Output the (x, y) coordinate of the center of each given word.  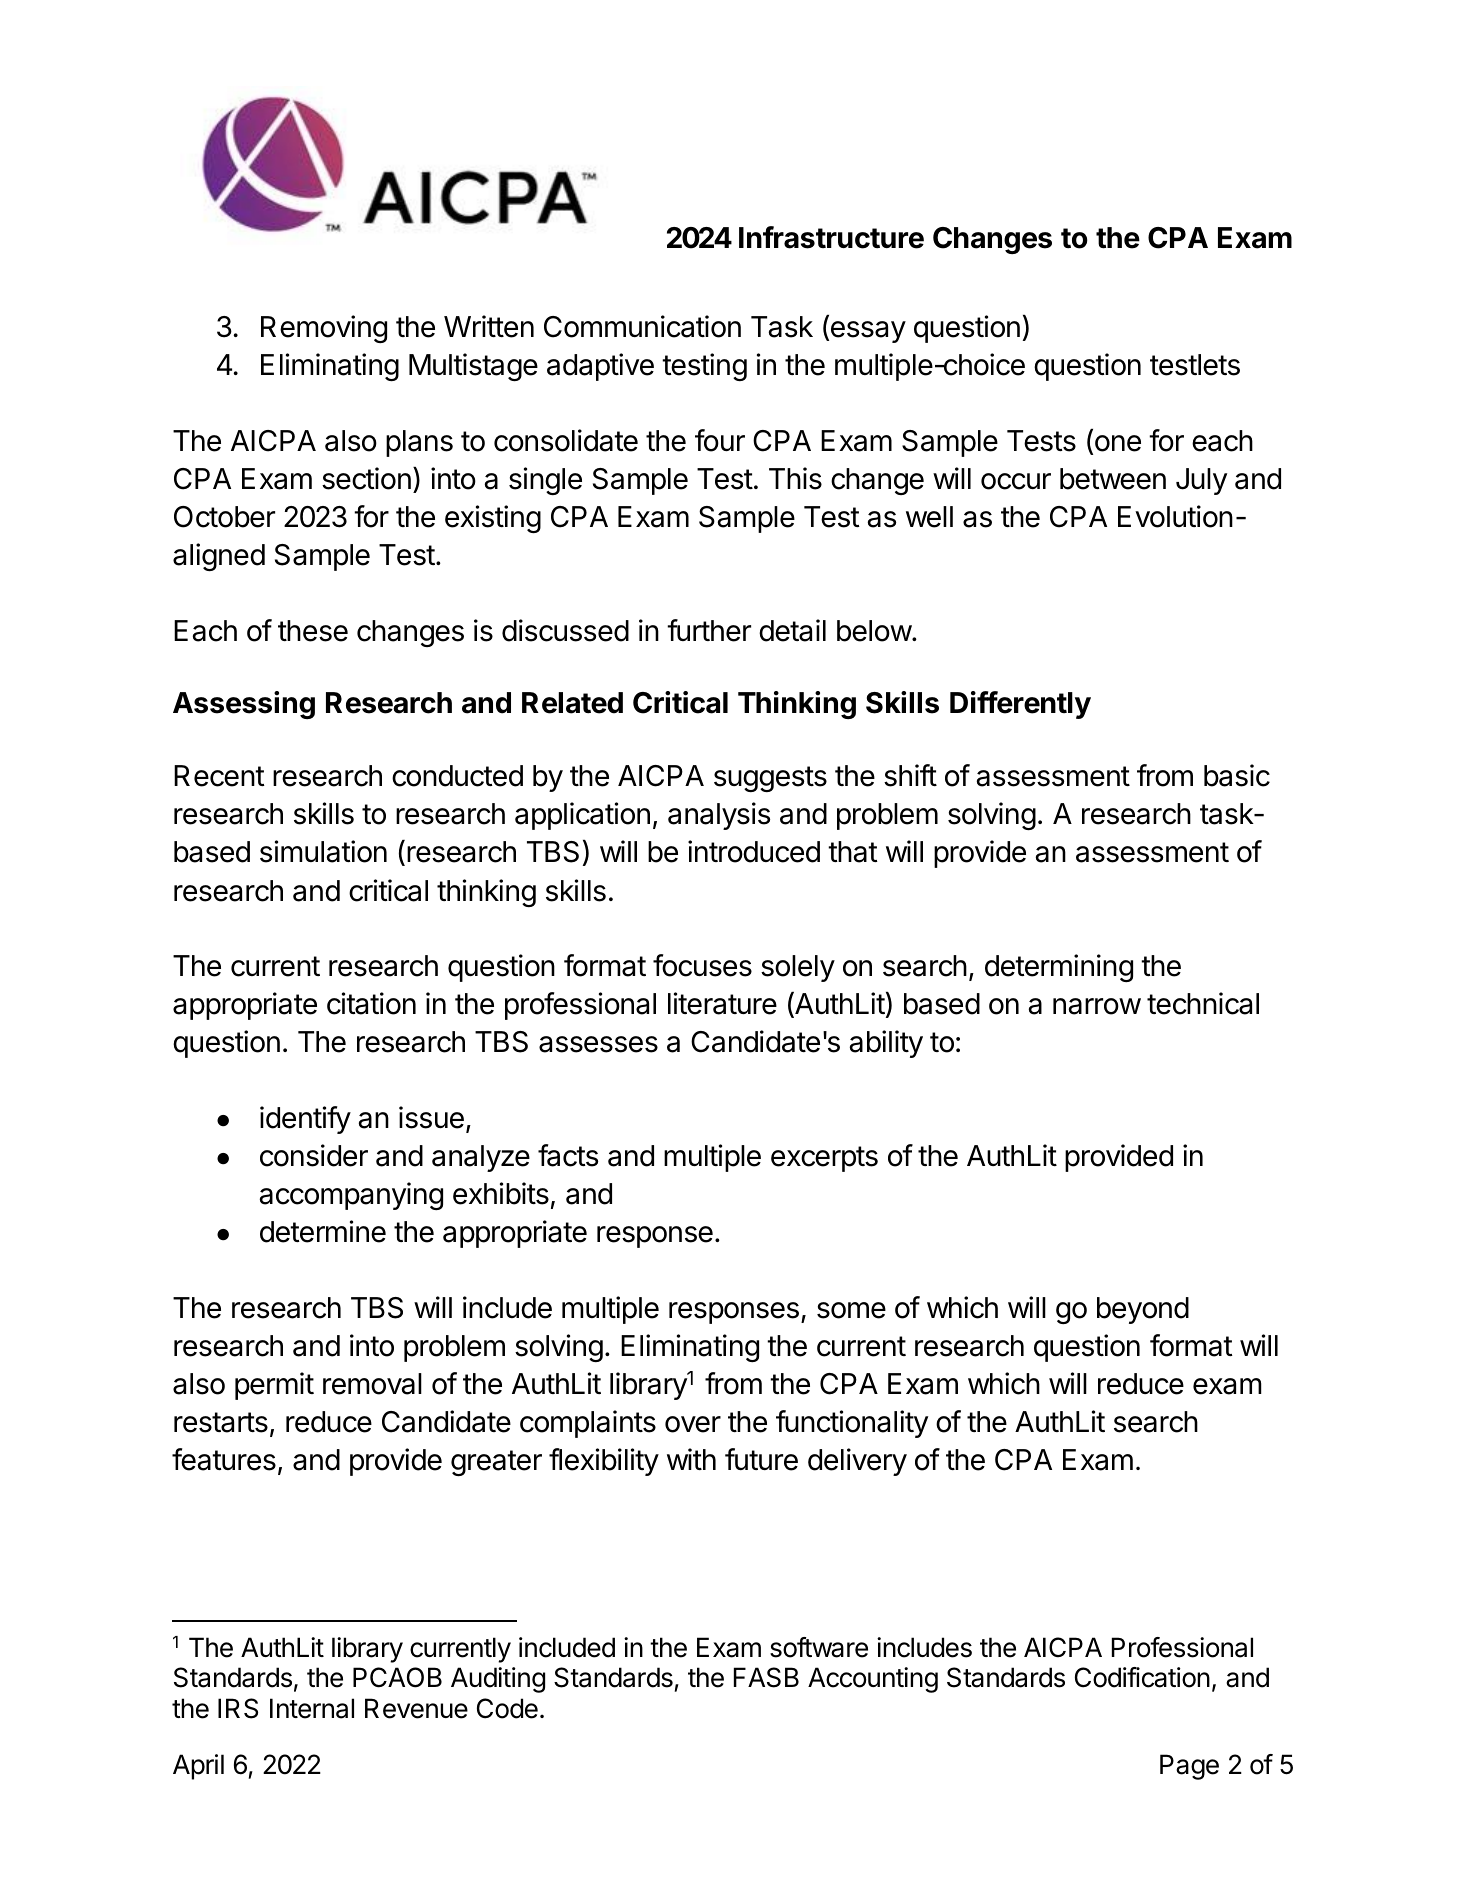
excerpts (824, 1159)
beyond (1143, 1310)
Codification (1142, 1677)
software (819, 1647)
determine (323, 1231)
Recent (219, 776)
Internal (312, 1708)
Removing (324, 329)
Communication (642, 326)
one (1116, 444)
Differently (1020, 705)
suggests (770, 779)
